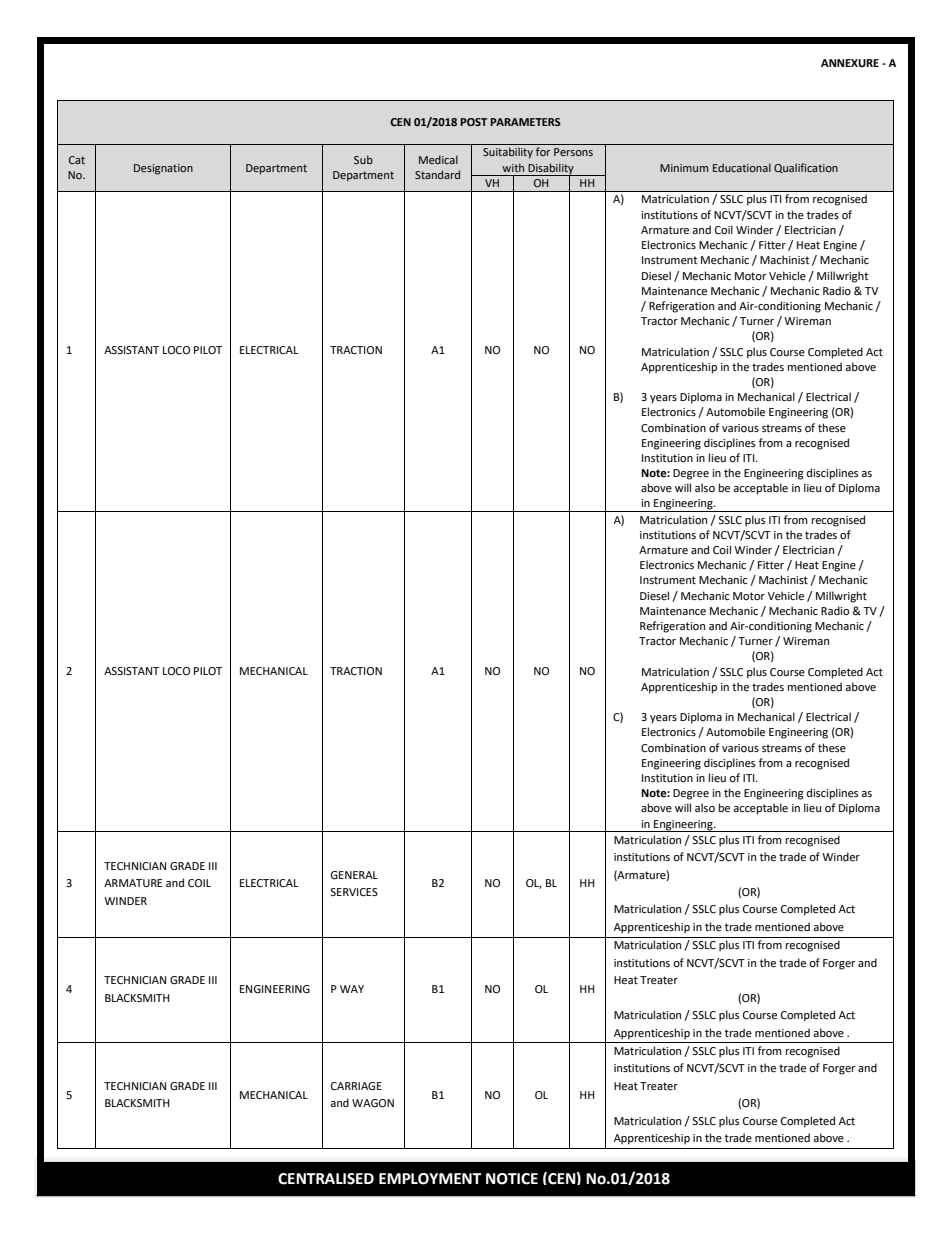 The width and height of the page is (952, 1233). I want to click on CARRIAGE, so click(356, 1086).
